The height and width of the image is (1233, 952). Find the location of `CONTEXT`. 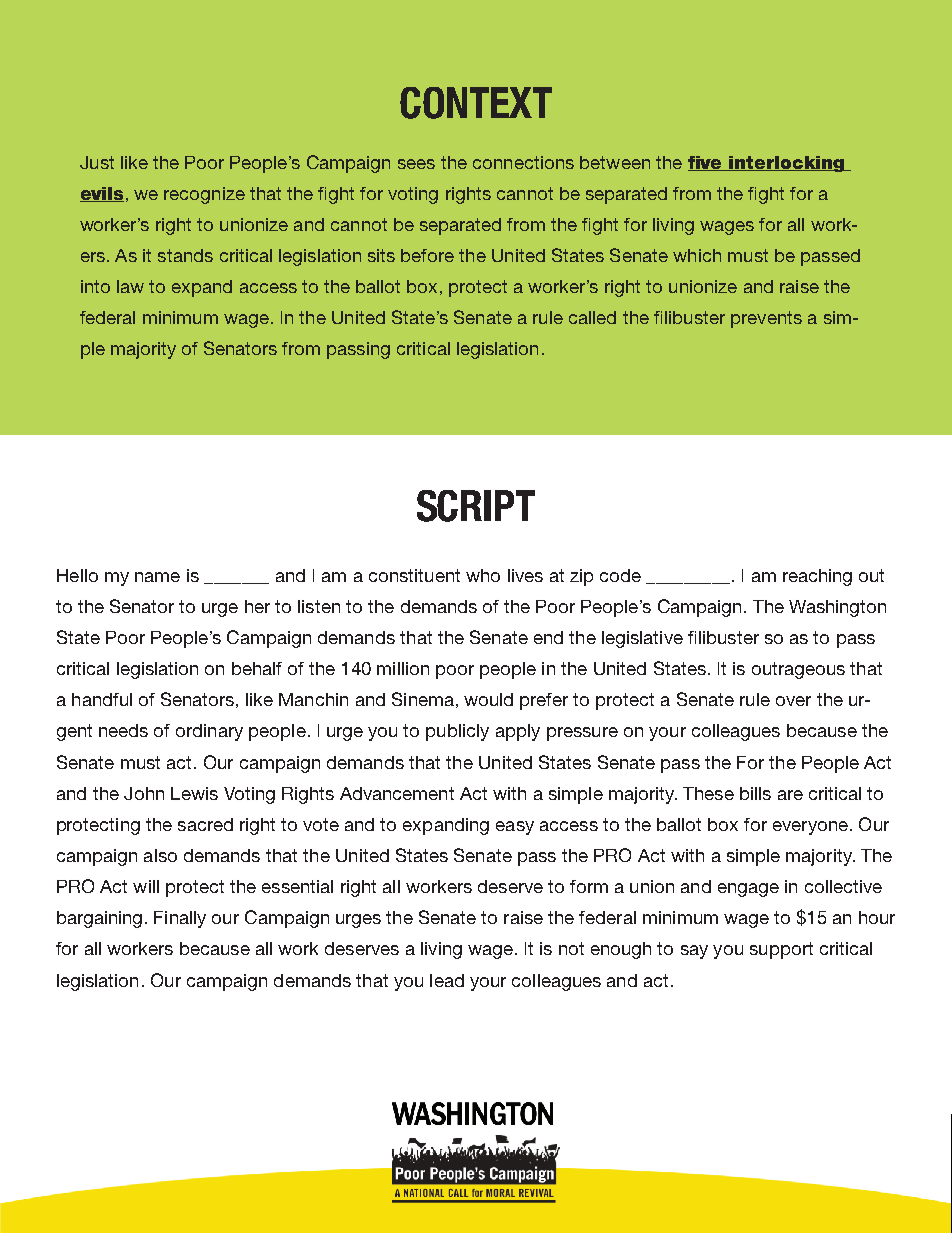

CONTEXT is located at coordinates (476, 103).
